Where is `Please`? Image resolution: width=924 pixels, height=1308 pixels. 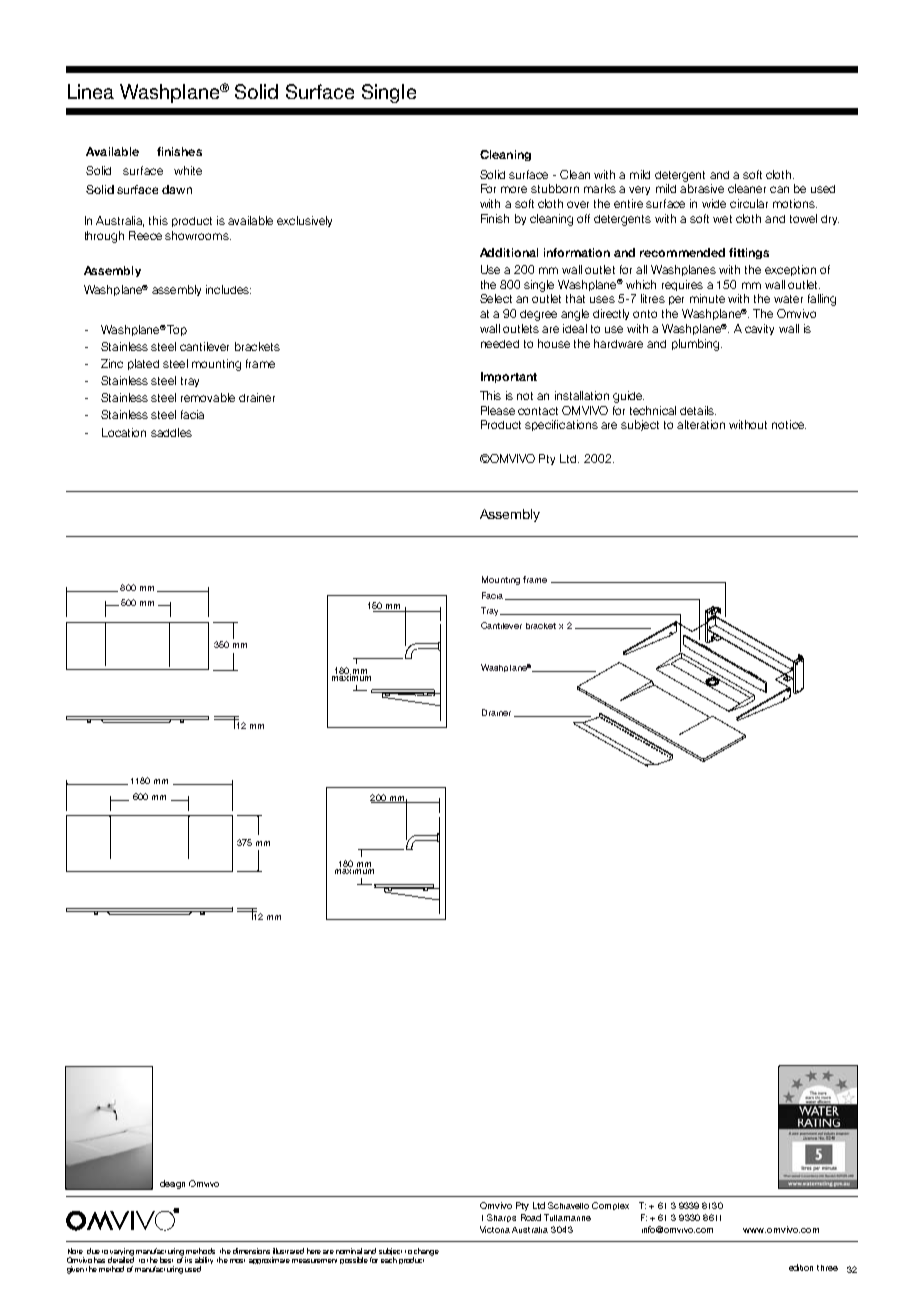 Please is located at coordinates (498, 410).
